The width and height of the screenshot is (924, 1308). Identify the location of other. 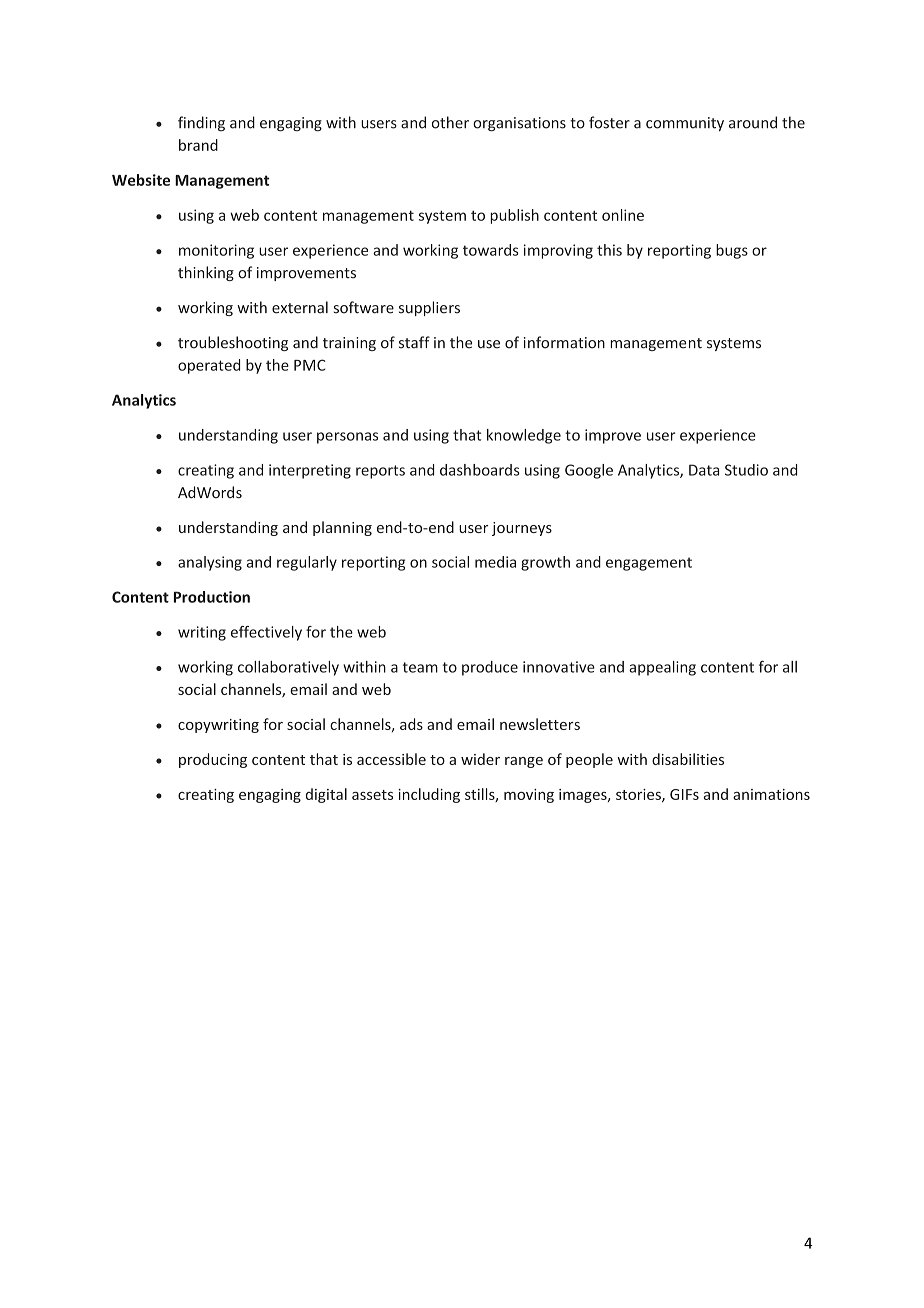
(450, 122).
